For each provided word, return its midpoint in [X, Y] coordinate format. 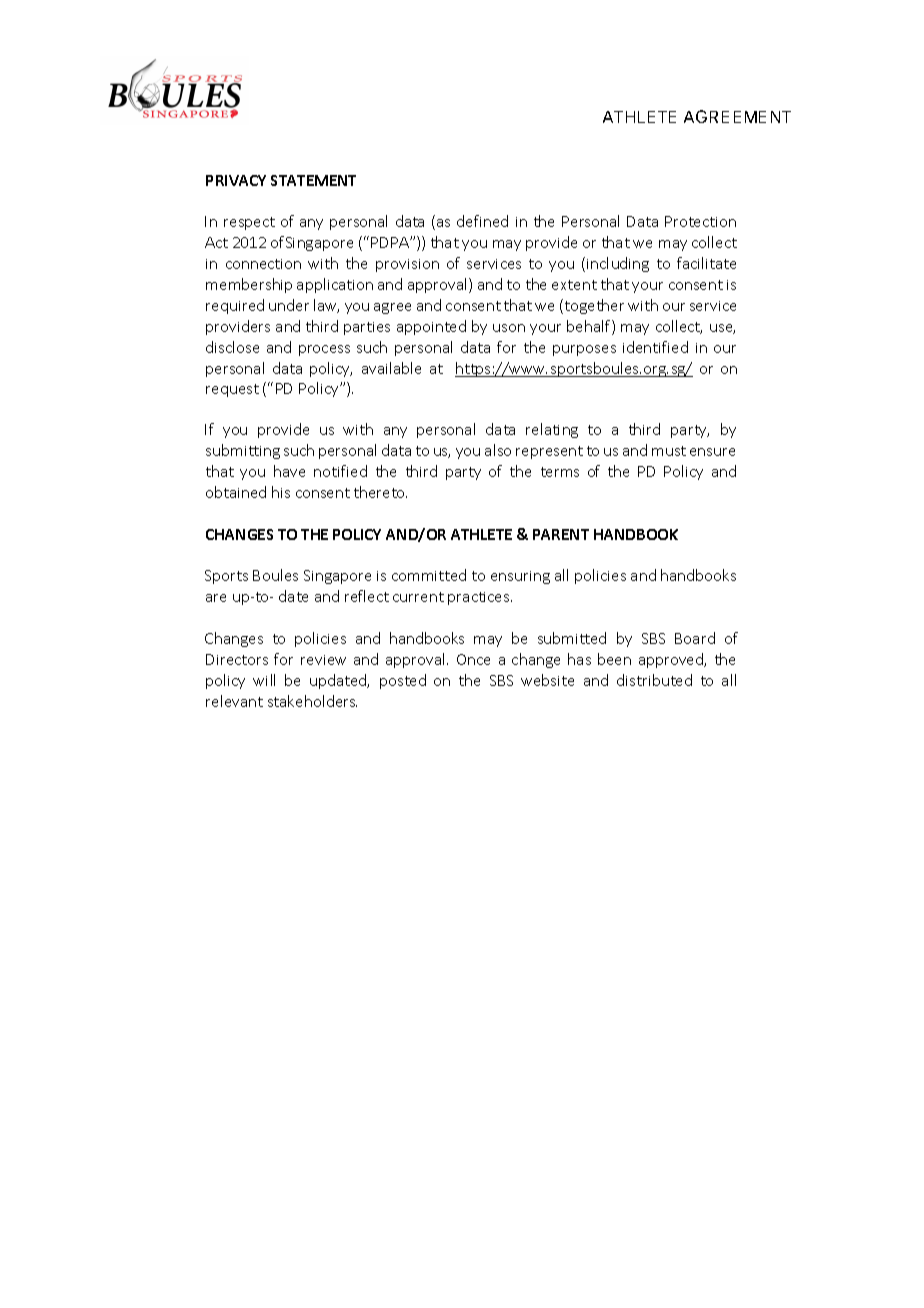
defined [482, 221]
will [264, 680]
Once [473, 659]
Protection [700, 221]
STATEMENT [313, 180]
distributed [654, 680]
